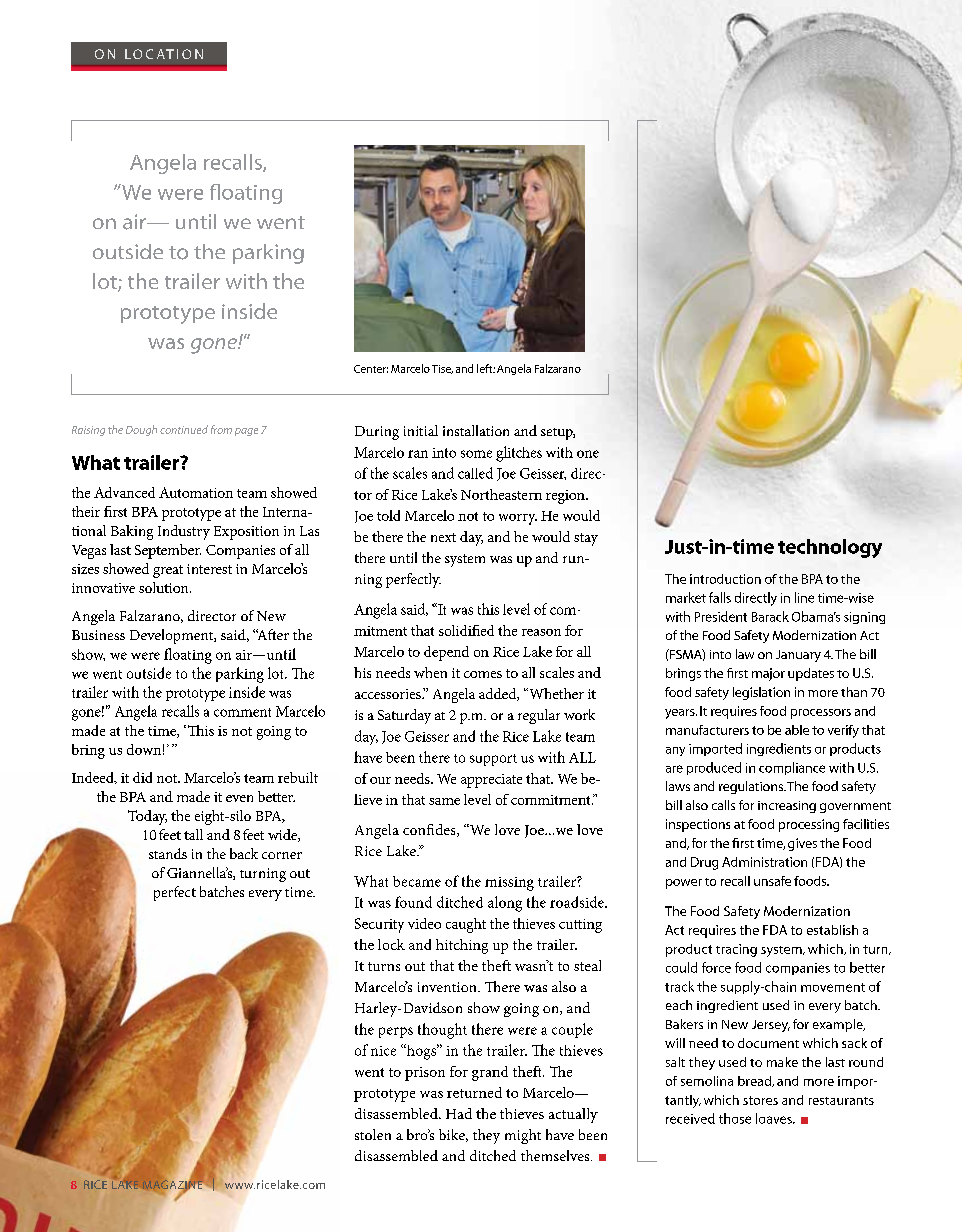  What do you see at coordinates (421, 430) in the screenshot?
I see `initial` at bounding box center [421, 430].
